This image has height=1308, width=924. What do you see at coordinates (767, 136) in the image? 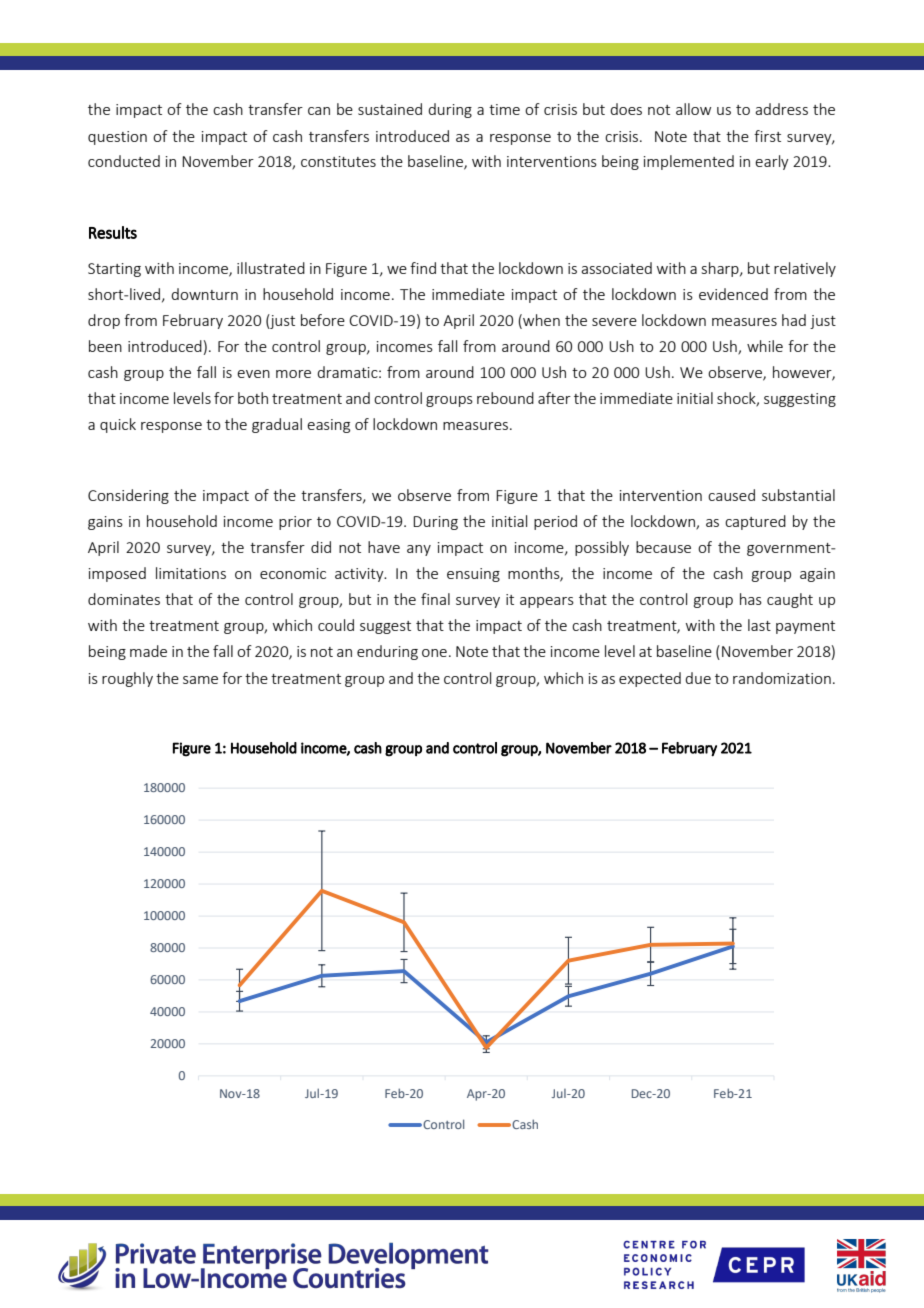
I see `first` at bounding box center [767, 136].
